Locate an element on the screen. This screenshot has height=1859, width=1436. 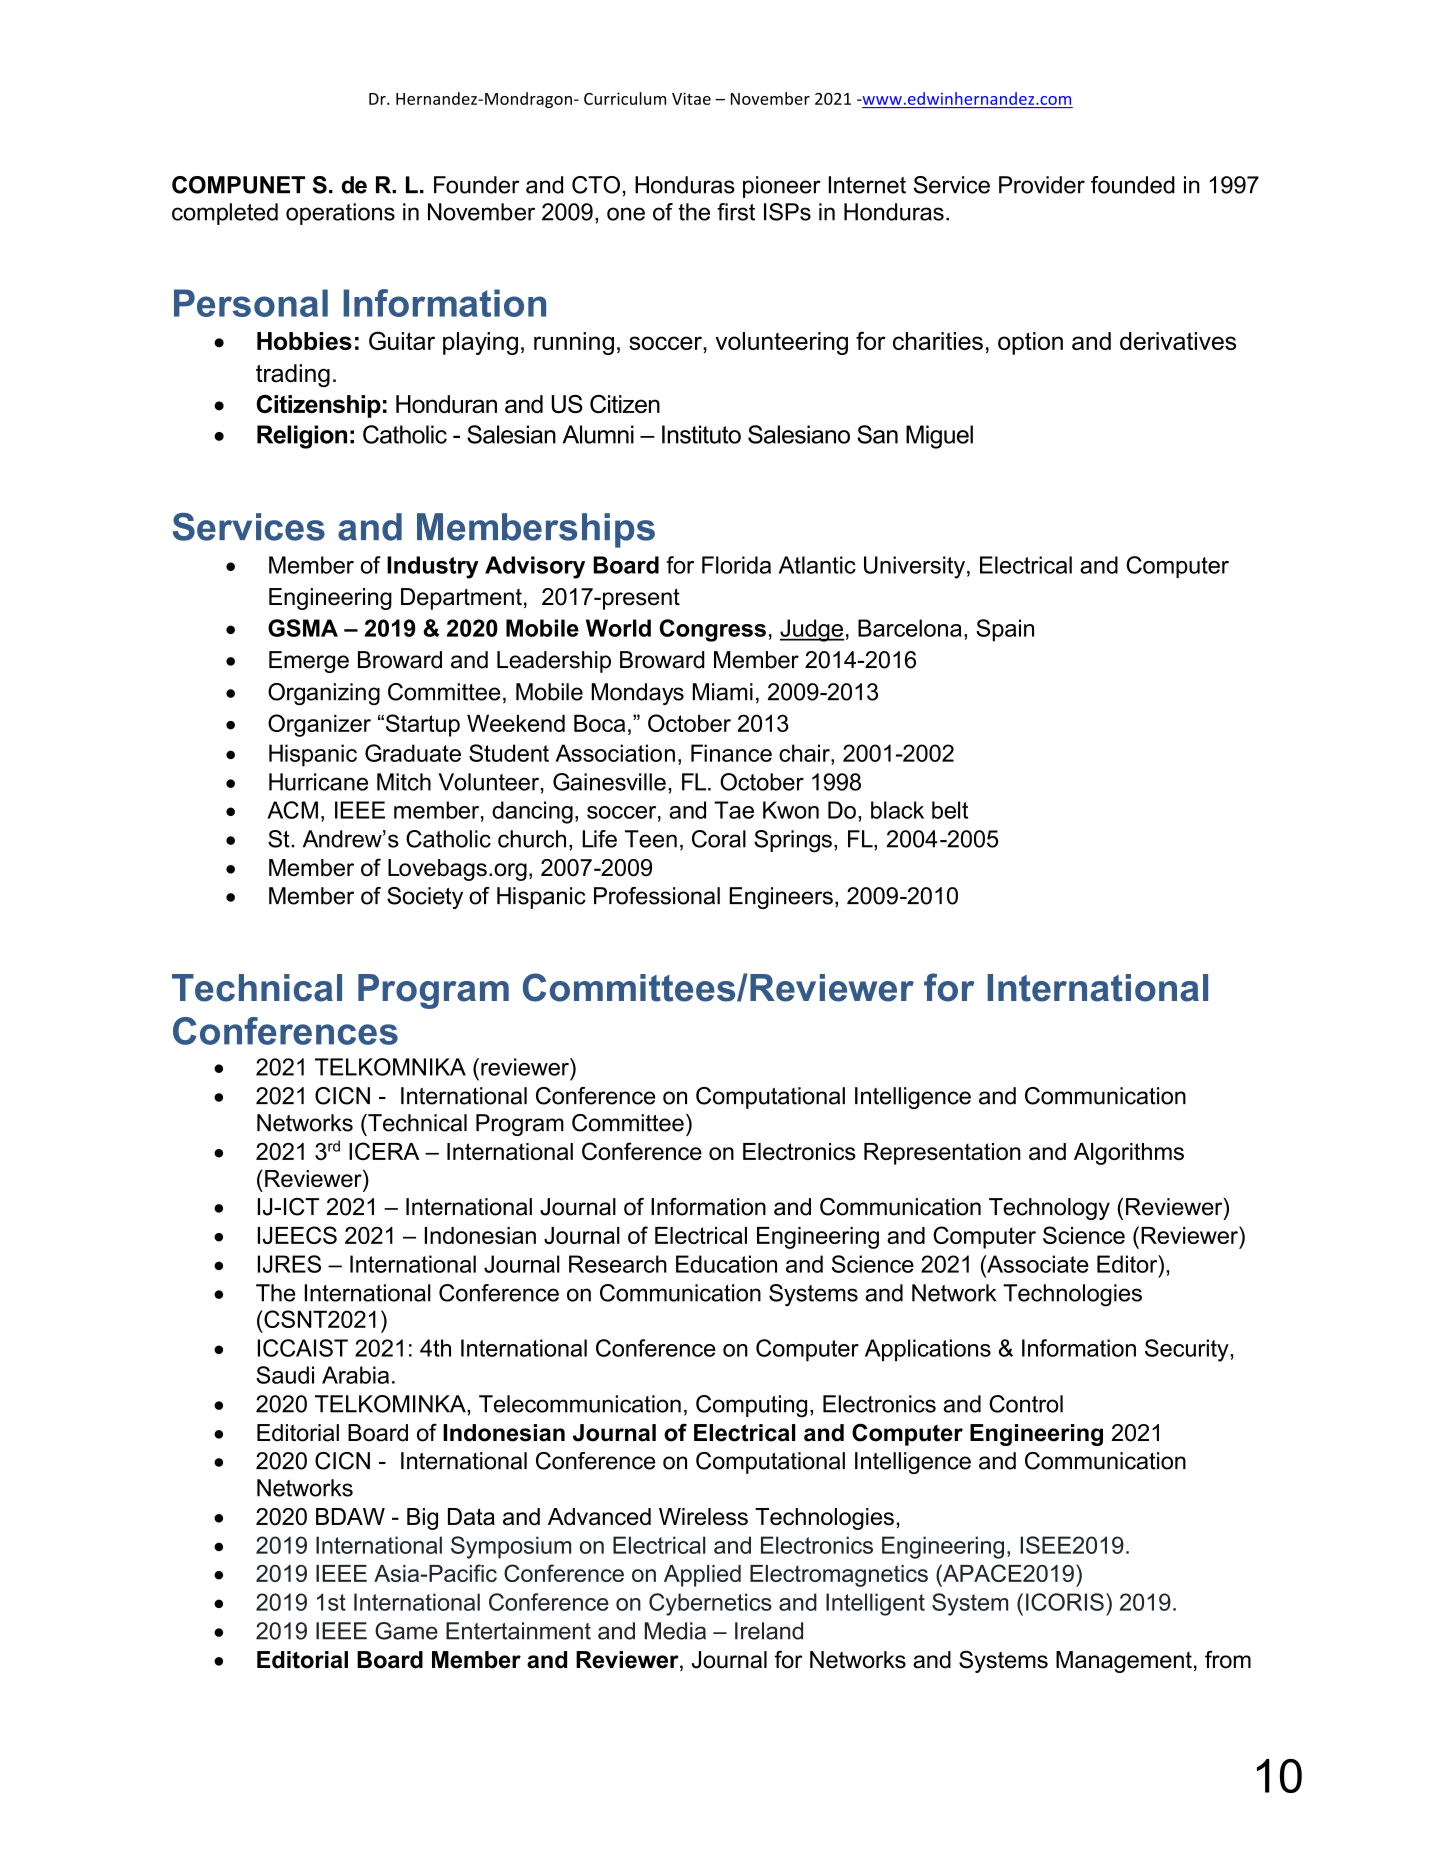
Game is located at coordinates (406, 1631).
